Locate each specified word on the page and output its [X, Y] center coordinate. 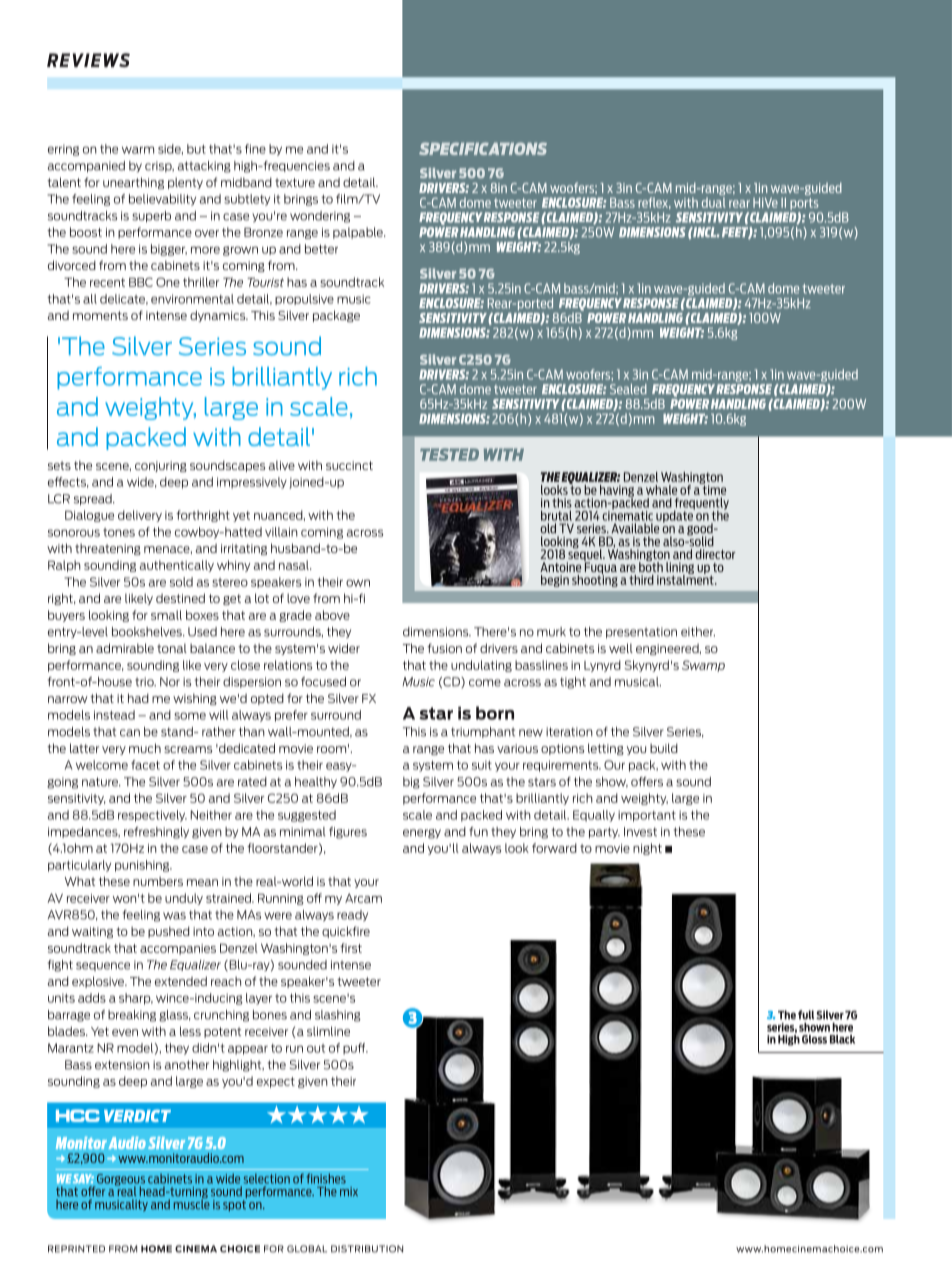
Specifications [483, 148]
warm [138, 150]
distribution [367, 1249]
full [806, 1015]
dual [714, 202]
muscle [192, 1203]
